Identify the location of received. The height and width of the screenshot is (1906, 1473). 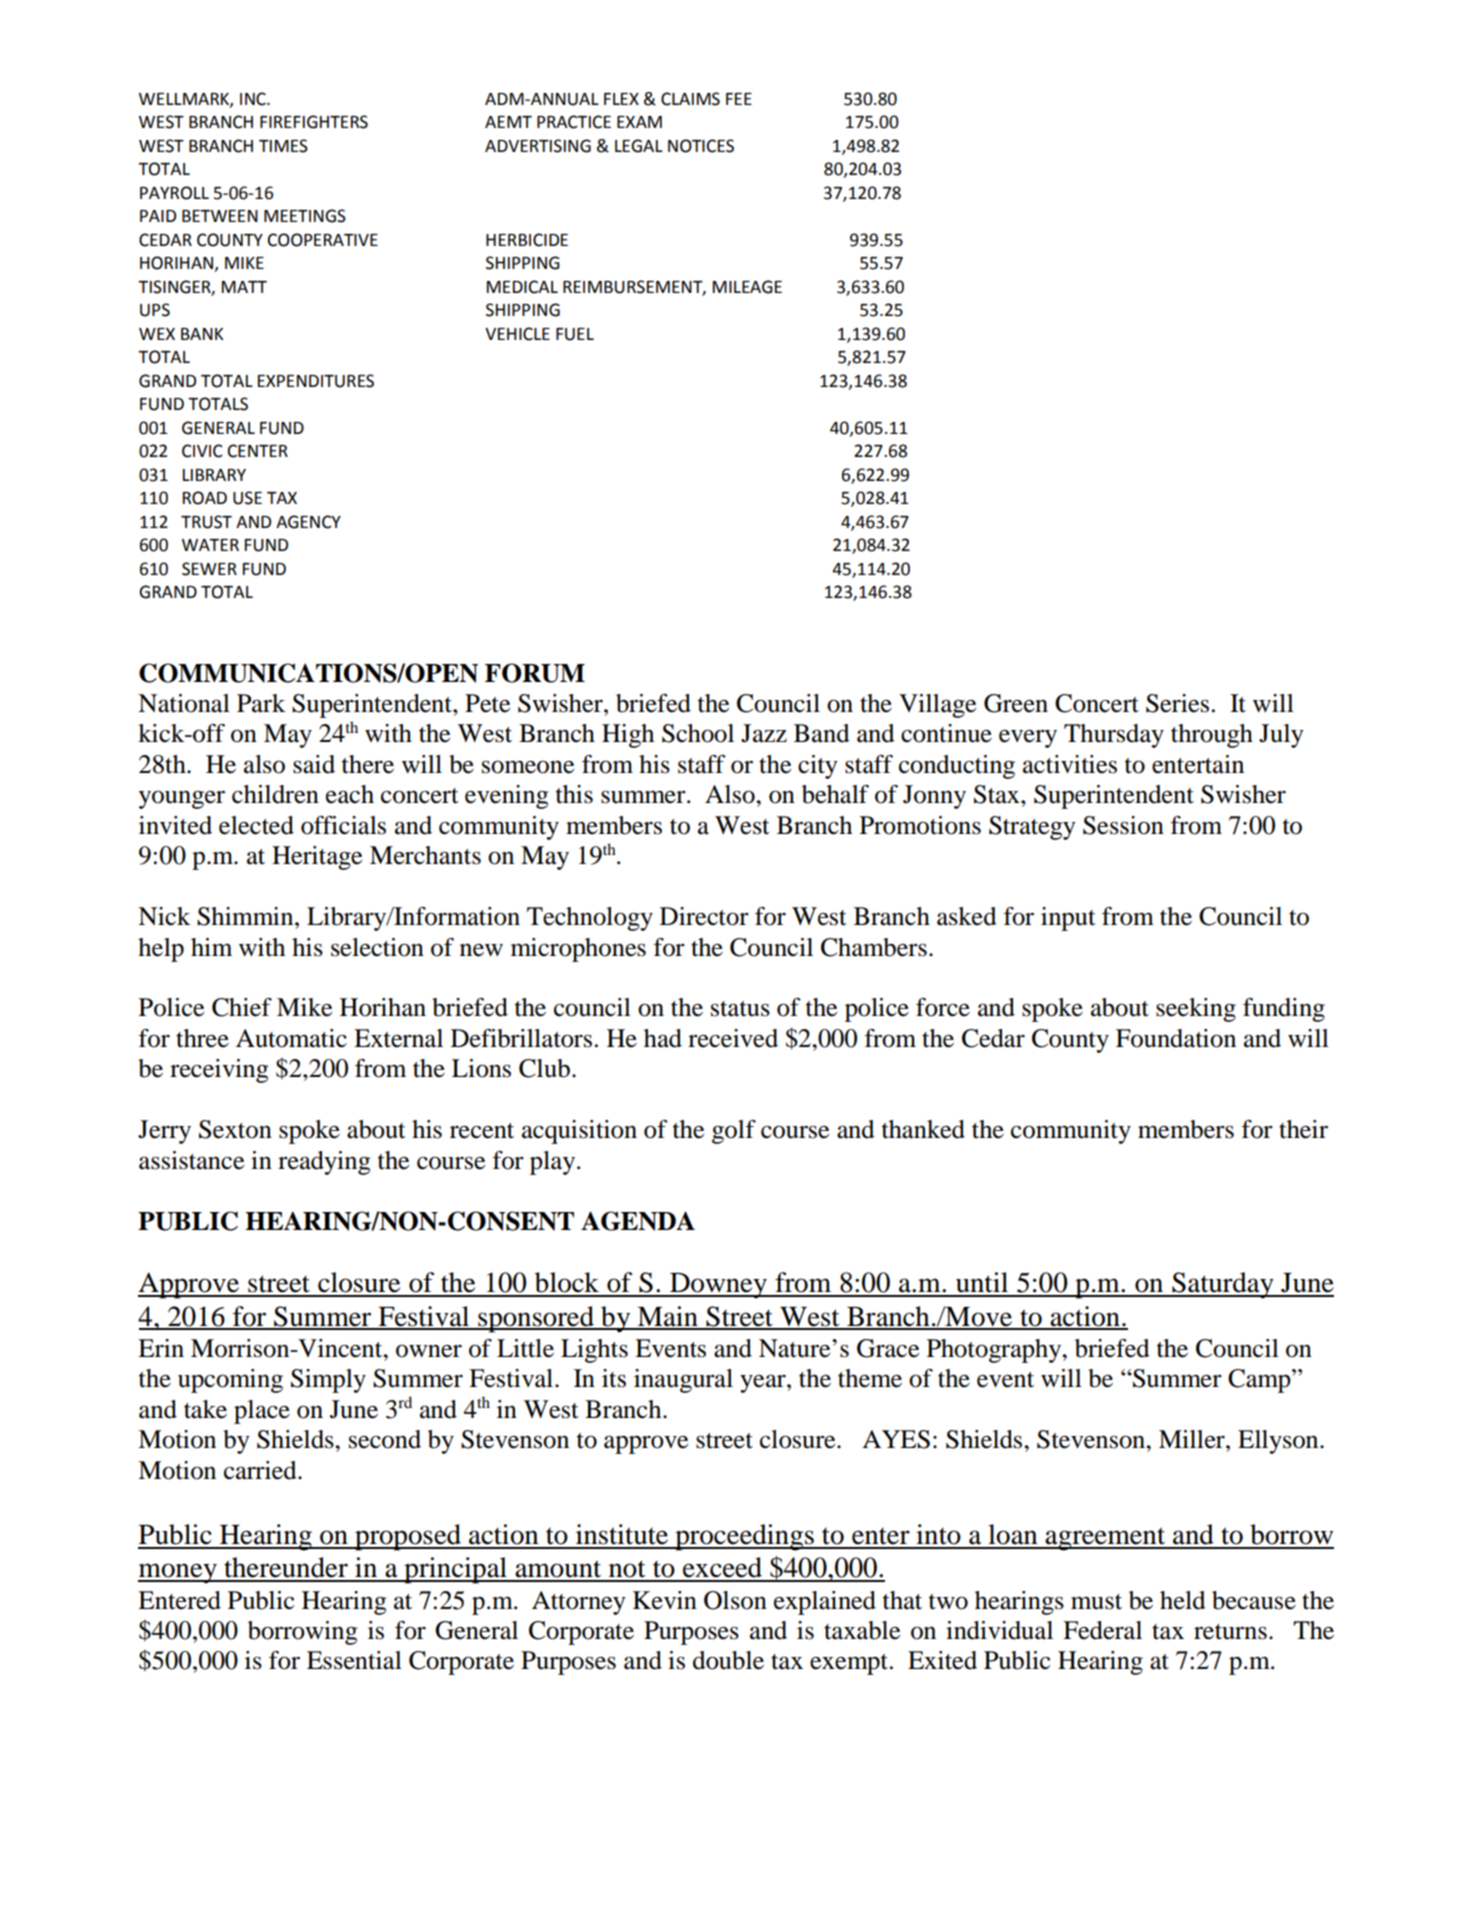
(733, 1038).
